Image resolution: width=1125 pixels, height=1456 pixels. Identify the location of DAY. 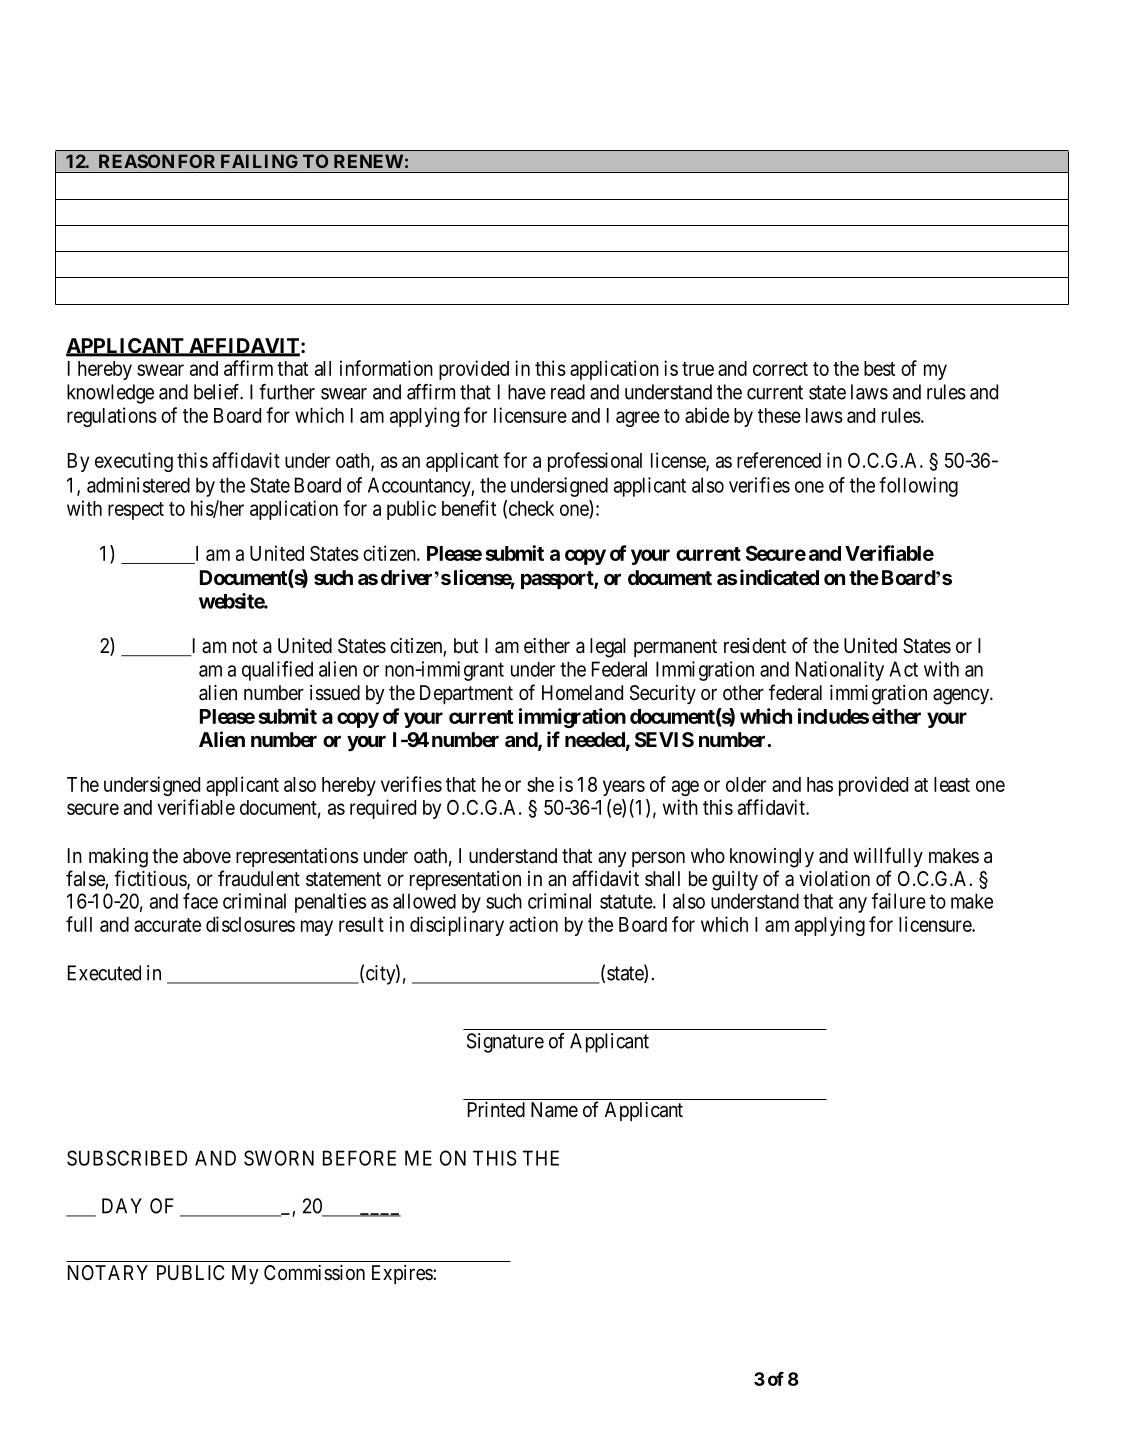
(122, 1206).
